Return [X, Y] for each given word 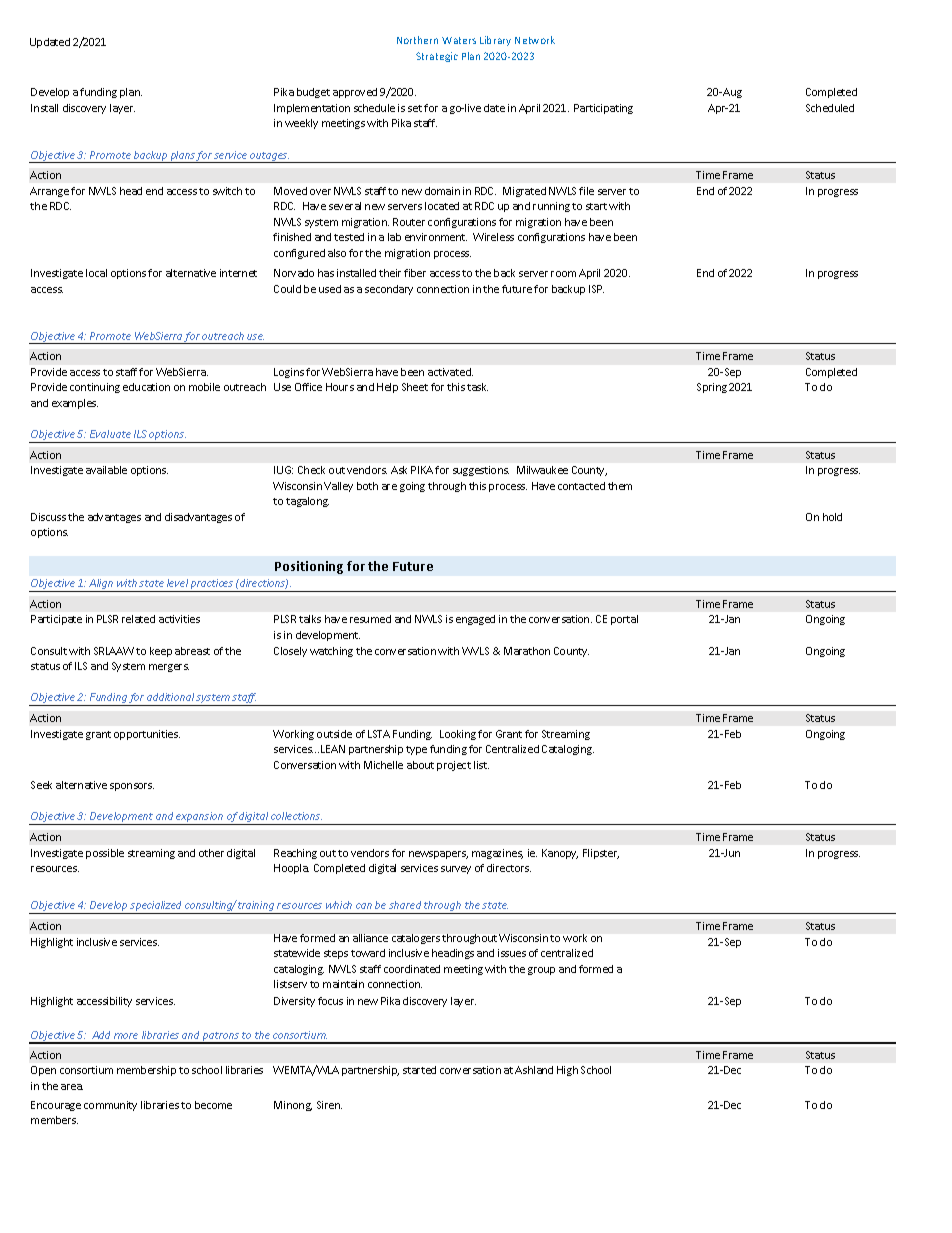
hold [832, 517]
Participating [603, 109]
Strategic [437, 57]
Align [101, 585]
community [110, 1106]
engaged [475, 620]
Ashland [534, 1070]
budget [313, 93]
